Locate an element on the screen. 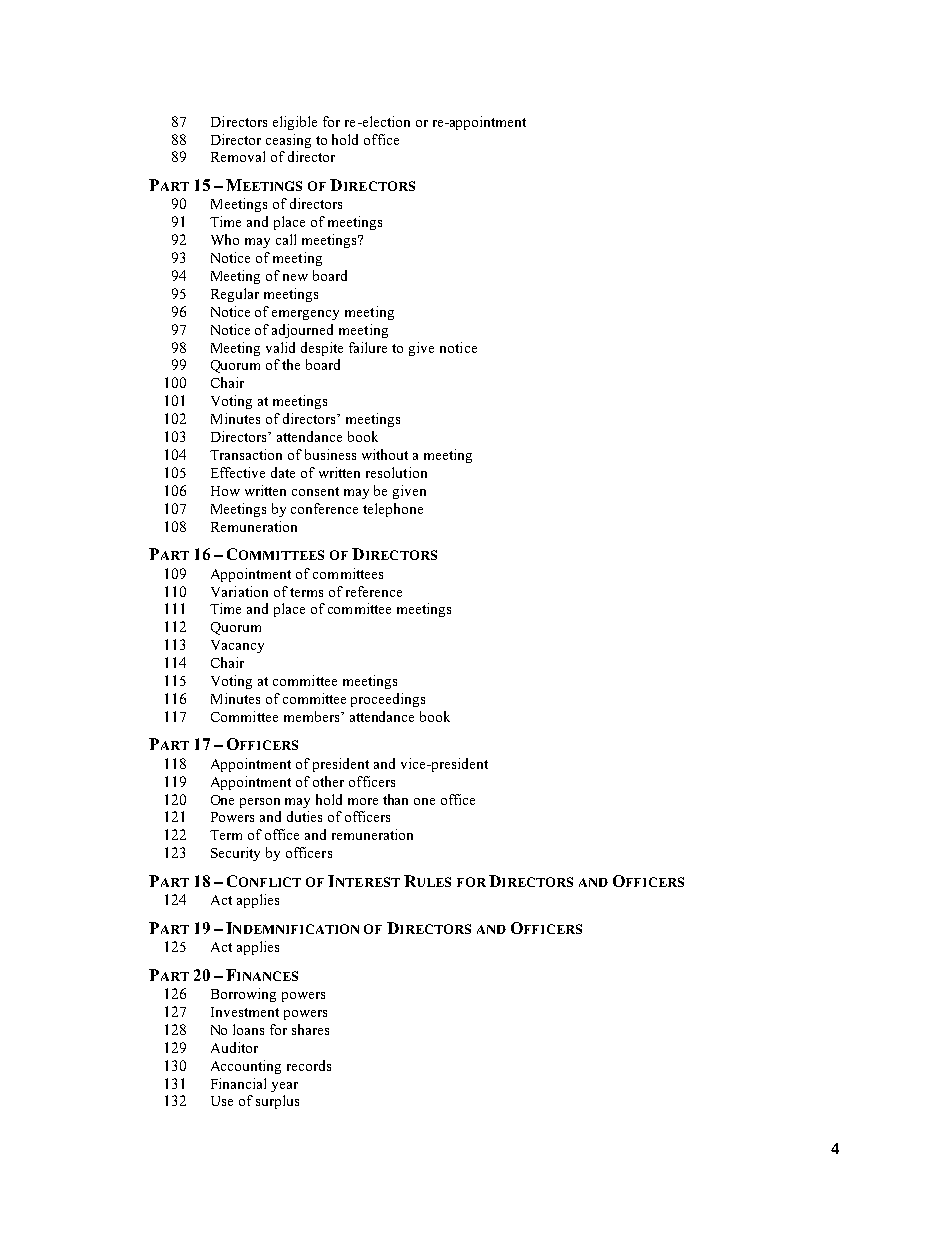 This screenshot has width=952, height=1233. Transaction is located at coordinates (246, 454).
